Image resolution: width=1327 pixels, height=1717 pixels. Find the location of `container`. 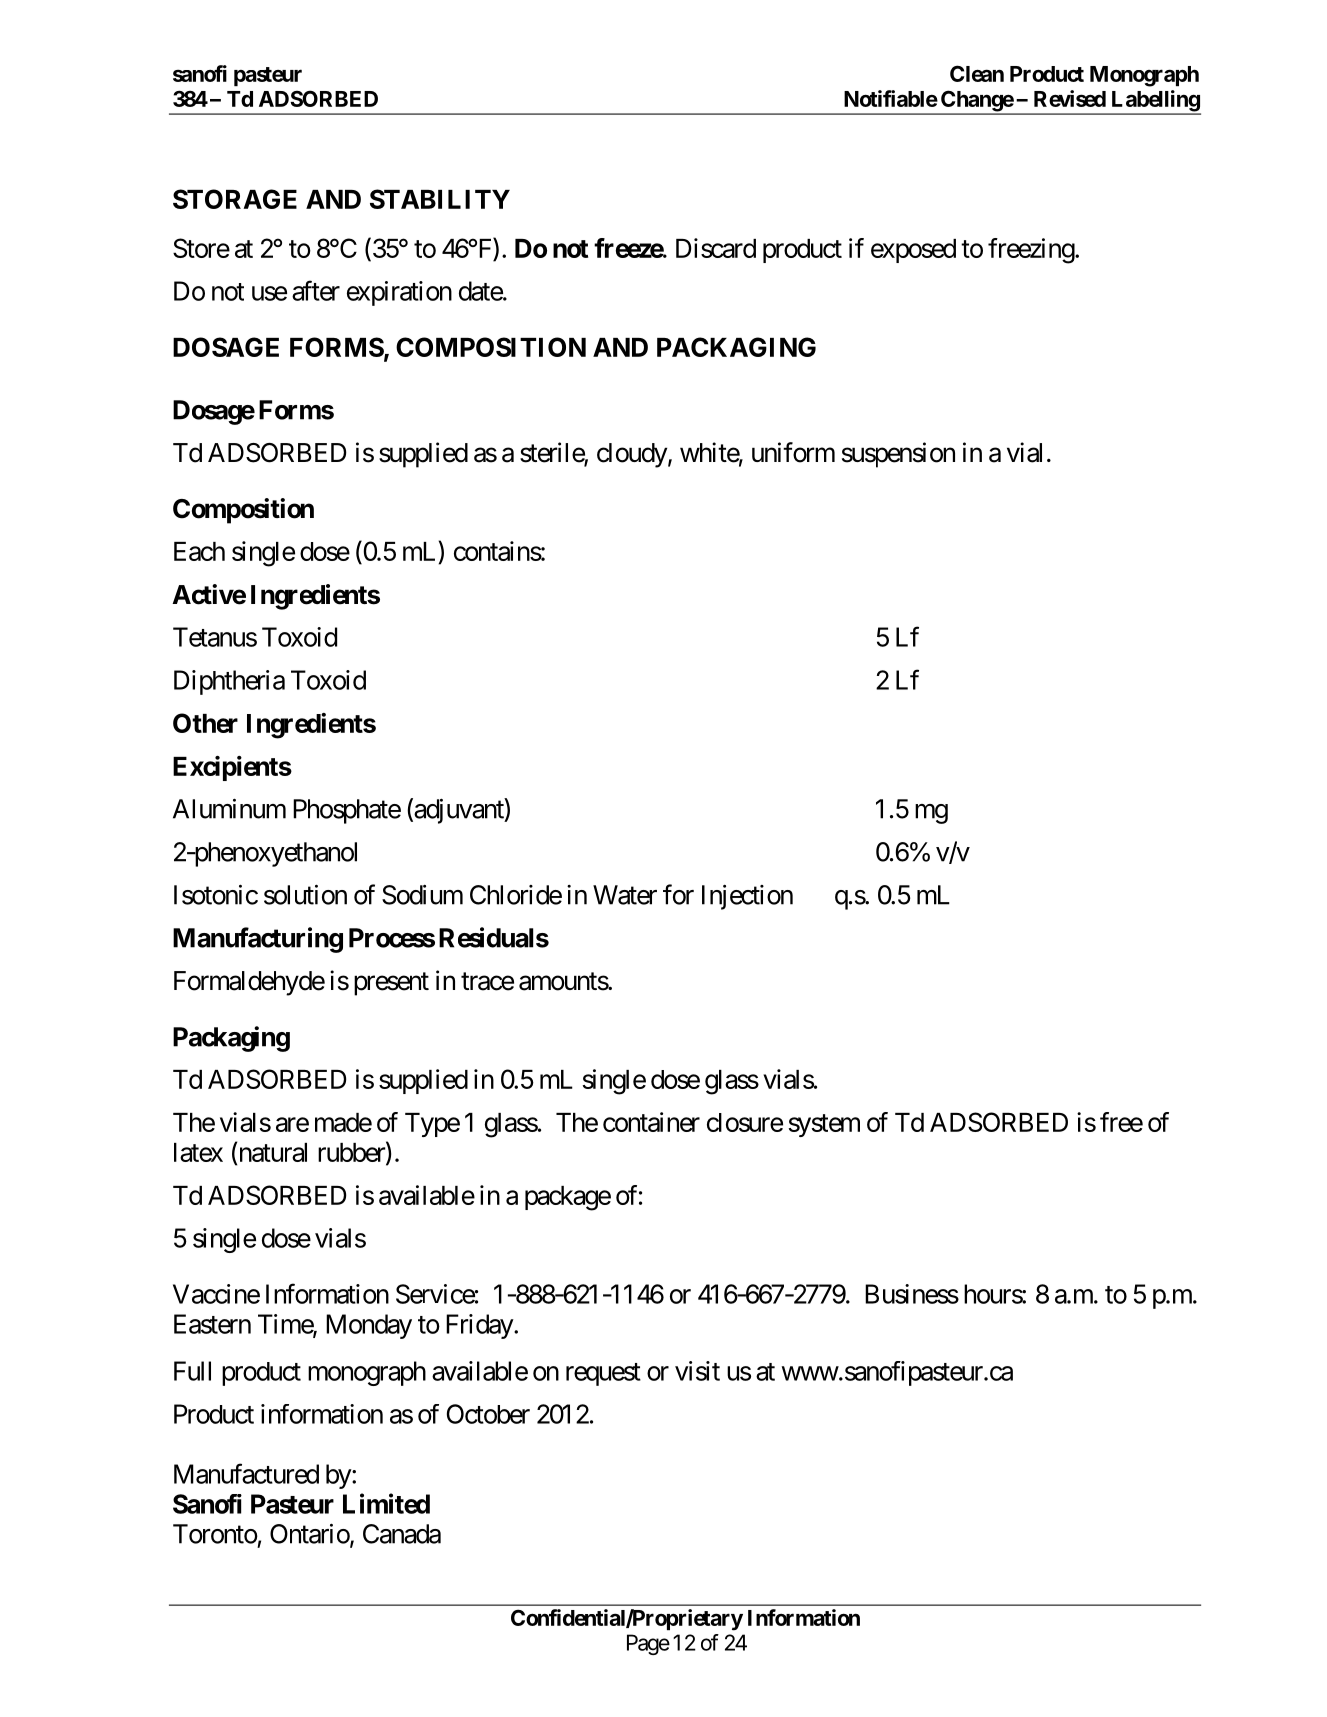

container is located at coordinates (651, 1122).
